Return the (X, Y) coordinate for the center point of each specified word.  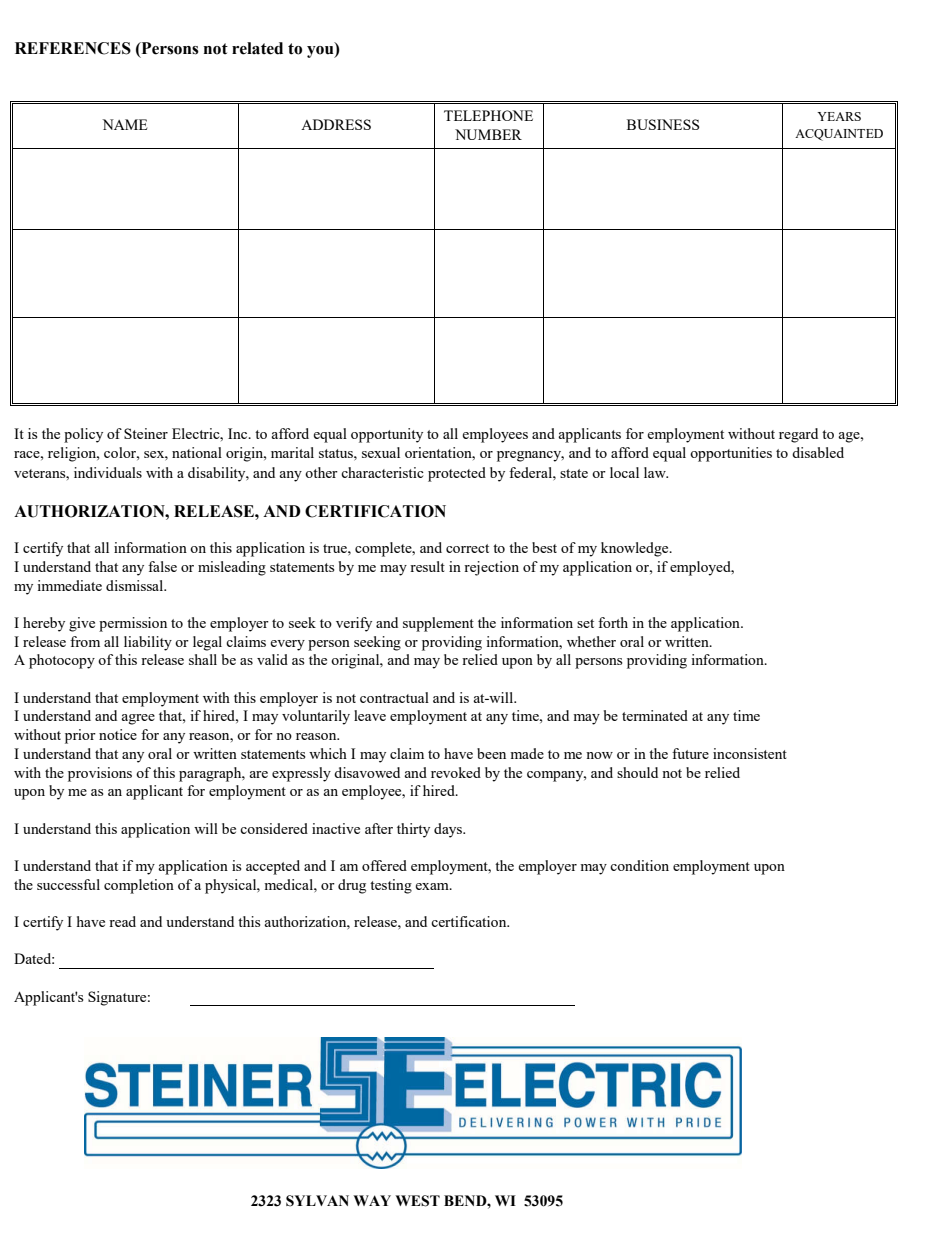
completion (139, 886)
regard (798, 435)
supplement (438, 624)
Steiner (146, 433)
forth (613, 622)
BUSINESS (663, 124)
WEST (417, 1201)
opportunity (387, 435)
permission (133, 624)
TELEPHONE (488, 115)
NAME (124, 124)
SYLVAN (317, 1201)
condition (639, 865)
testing (391, 886)
